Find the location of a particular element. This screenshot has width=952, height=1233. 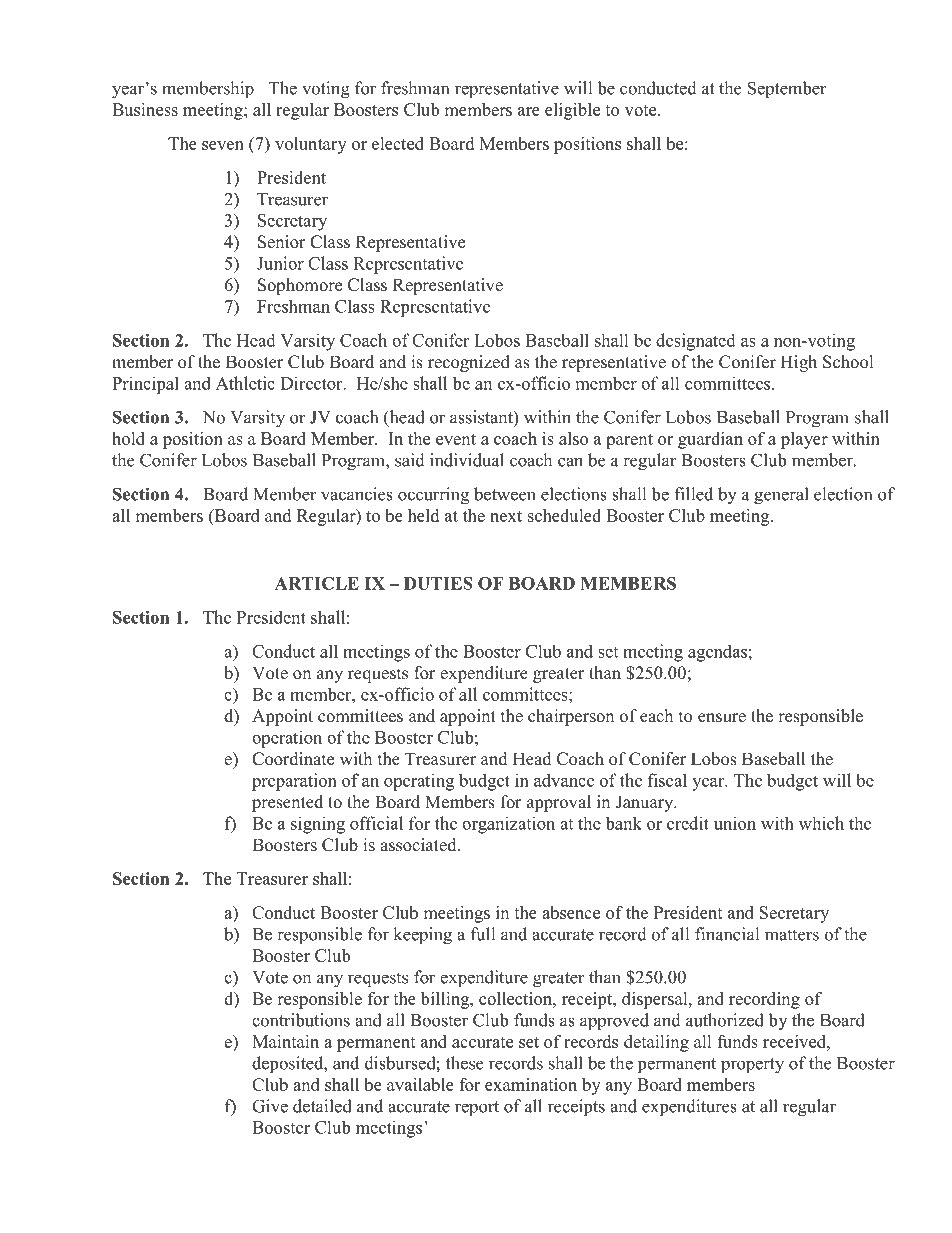

DUTIES is located at coordinates (438, 583).
